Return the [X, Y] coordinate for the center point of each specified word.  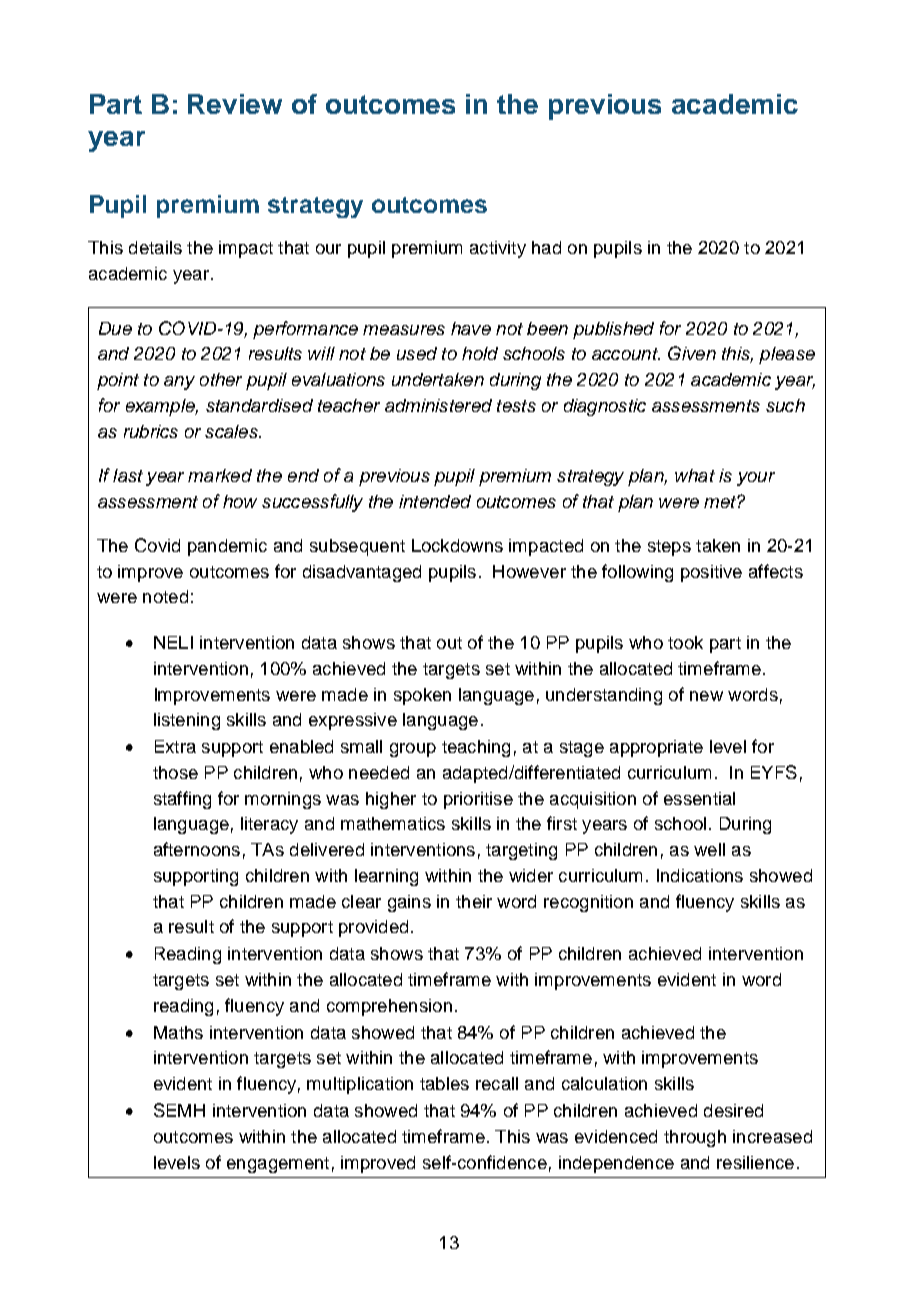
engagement [278, 1165]
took [685, 642]
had [546, 247]
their [474, 901]
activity [498, 249]
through [695, 1138]
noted [165, 596]
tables [444, 1083]
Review [235, 104]
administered [438, 405]
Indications [700, 875]
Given [692, 353]
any [179, 383]
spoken [422, 696]
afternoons [197, 849]
